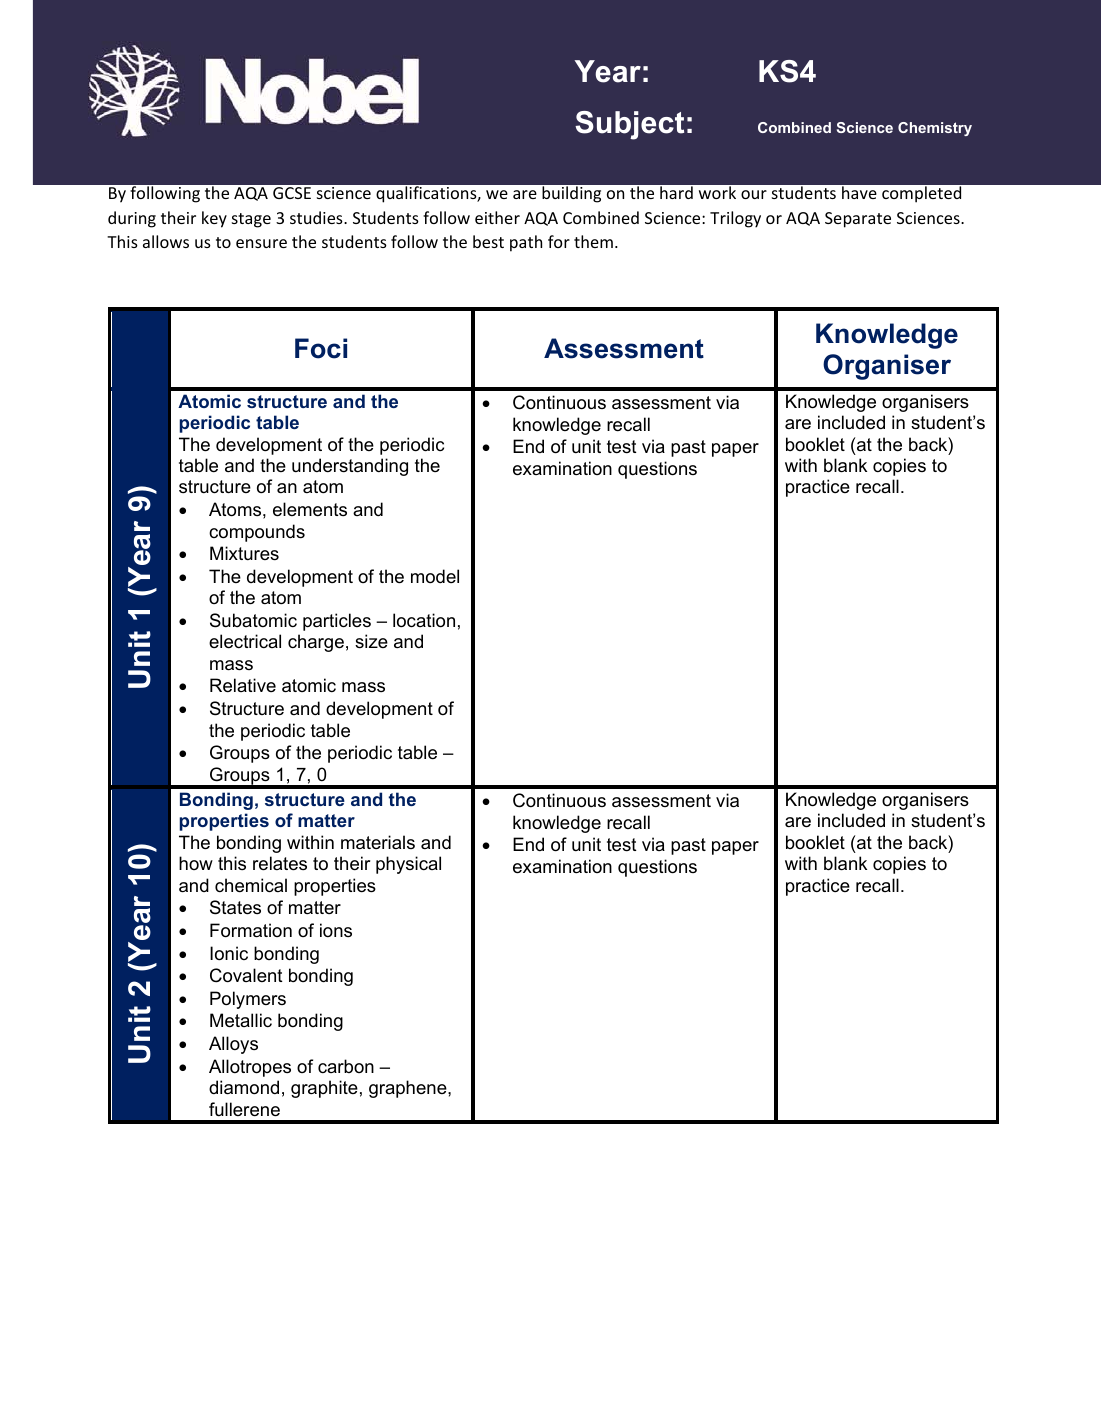 The image size is (1101, 1425). What do you see at coordinates (935, 129) in the image?
I see `Chemistry` at bounding box center [935, 129].
